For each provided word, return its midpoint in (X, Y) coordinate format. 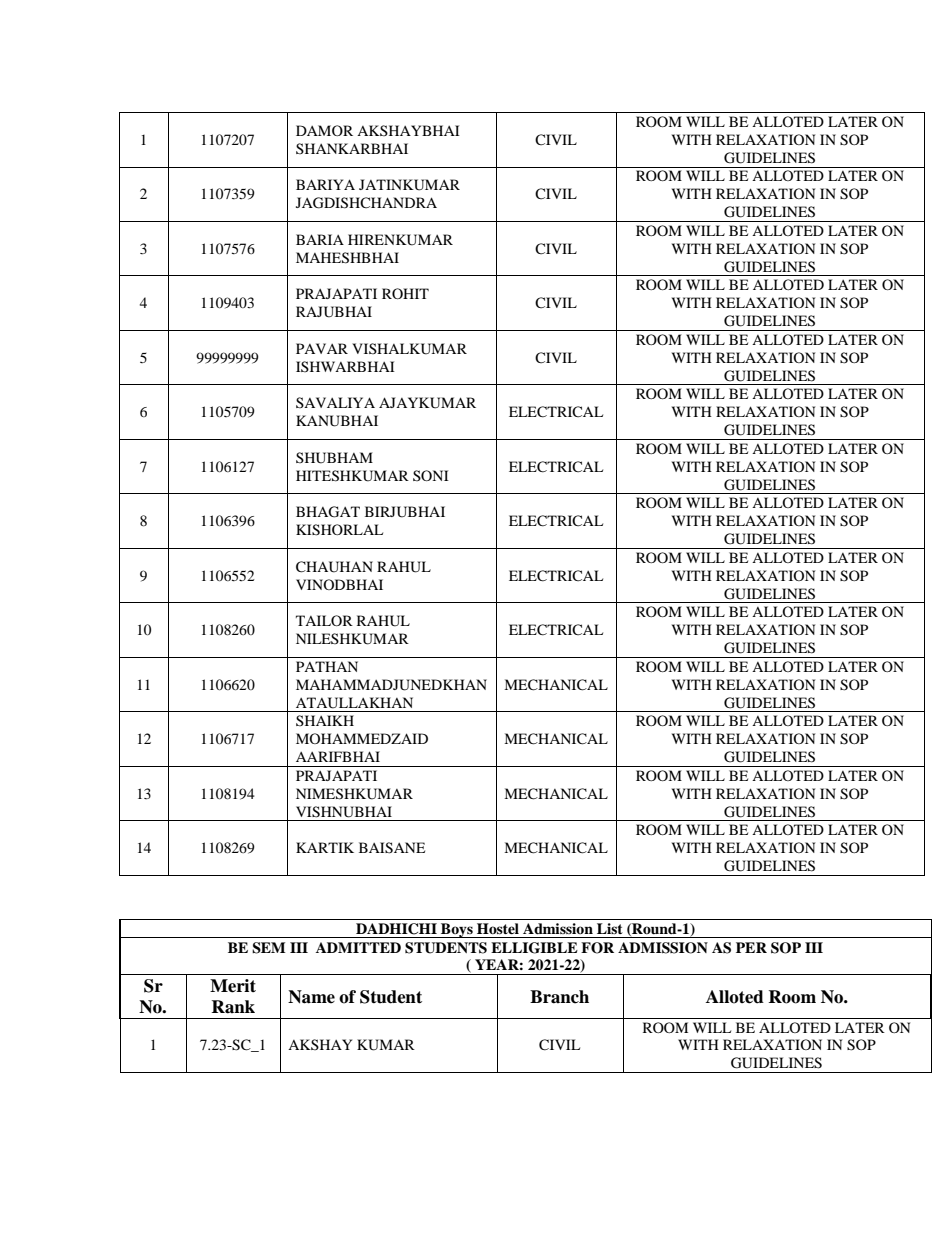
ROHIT (405, 293)
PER (751, 947)
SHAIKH (325, 720)
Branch (559, 997)
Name (311, 997)
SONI (431, 475)
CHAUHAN (334, 567)
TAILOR (324, 620)
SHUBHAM (334, 458)
